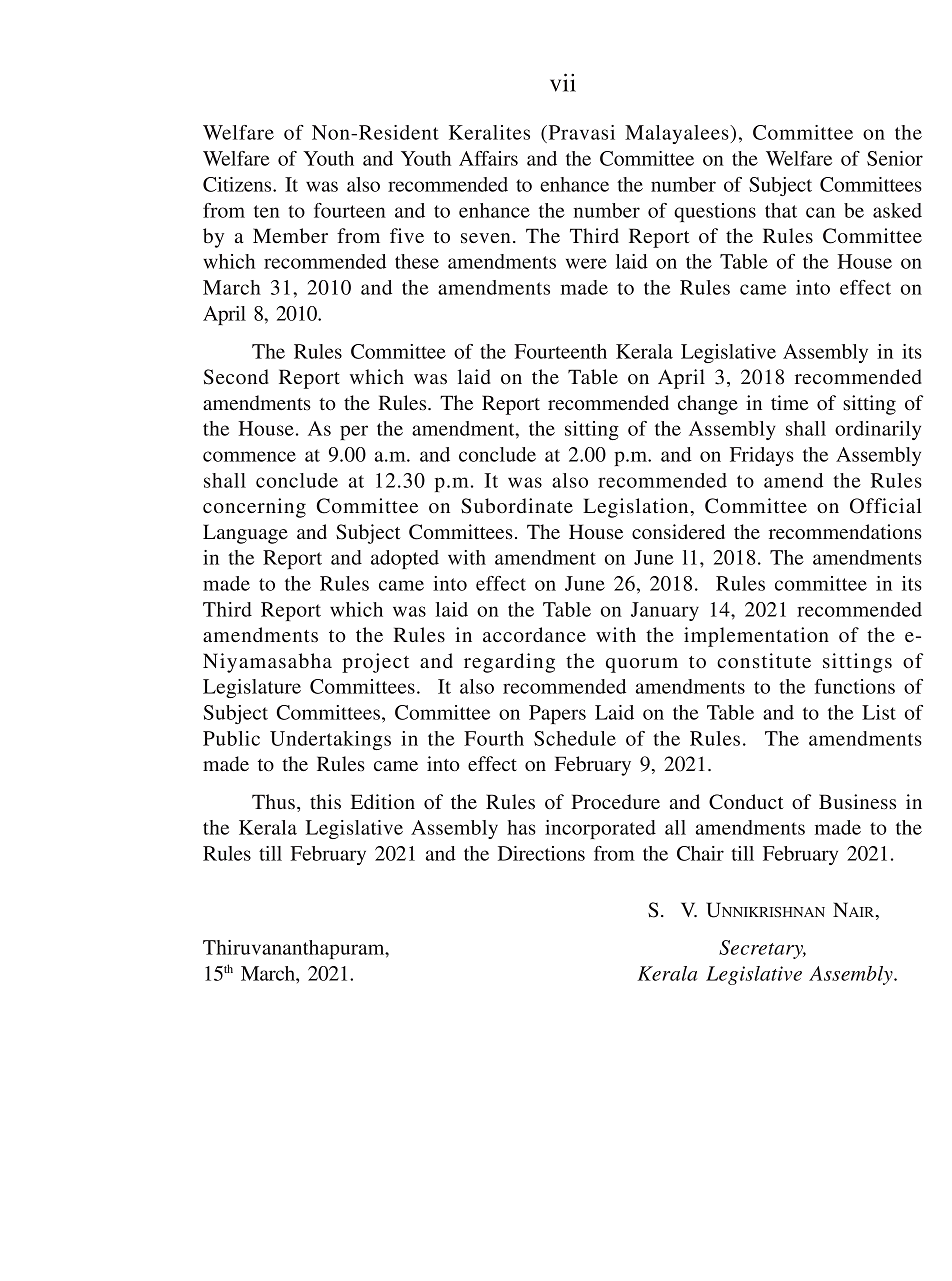  I want to click on Citizens, so click(238, 184).
